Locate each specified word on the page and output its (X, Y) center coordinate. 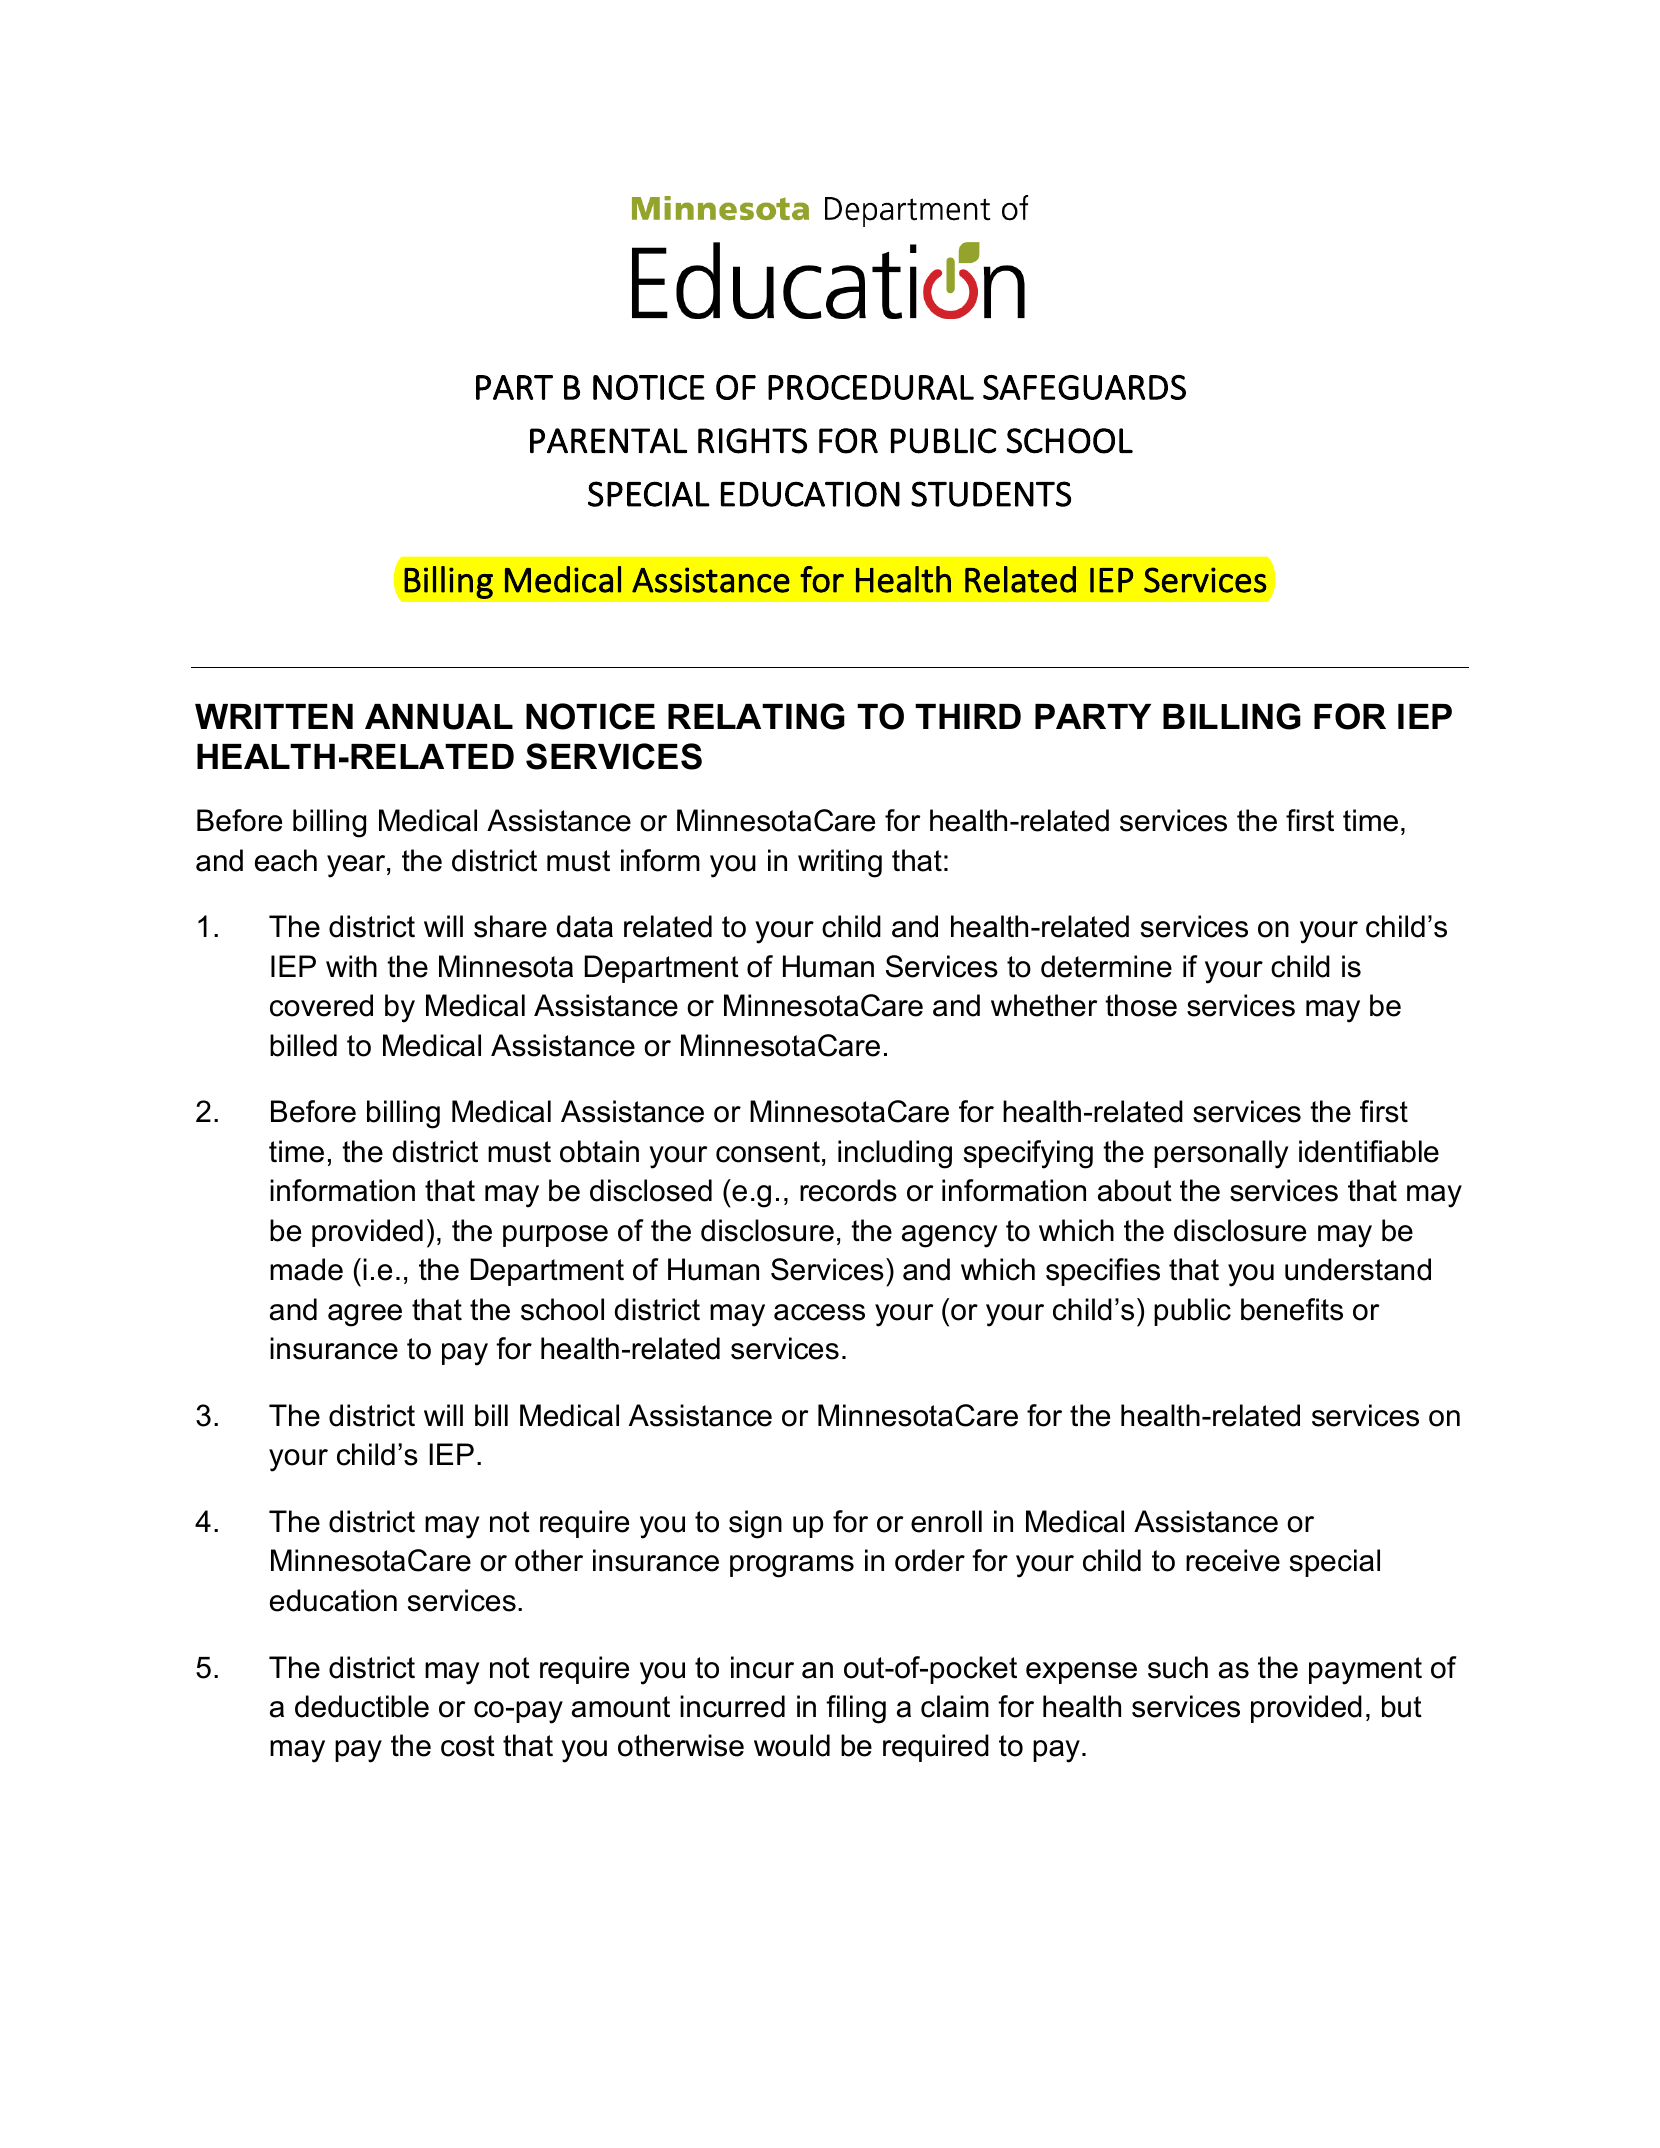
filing (856, 1709)
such (1178, 1667)
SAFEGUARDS (1084, 387)
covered (321, 1005)
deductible (362, 1706)
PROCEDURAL (871, 387)
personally (1221, 1154)
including (895, 1154)
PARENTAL (608, 440)
